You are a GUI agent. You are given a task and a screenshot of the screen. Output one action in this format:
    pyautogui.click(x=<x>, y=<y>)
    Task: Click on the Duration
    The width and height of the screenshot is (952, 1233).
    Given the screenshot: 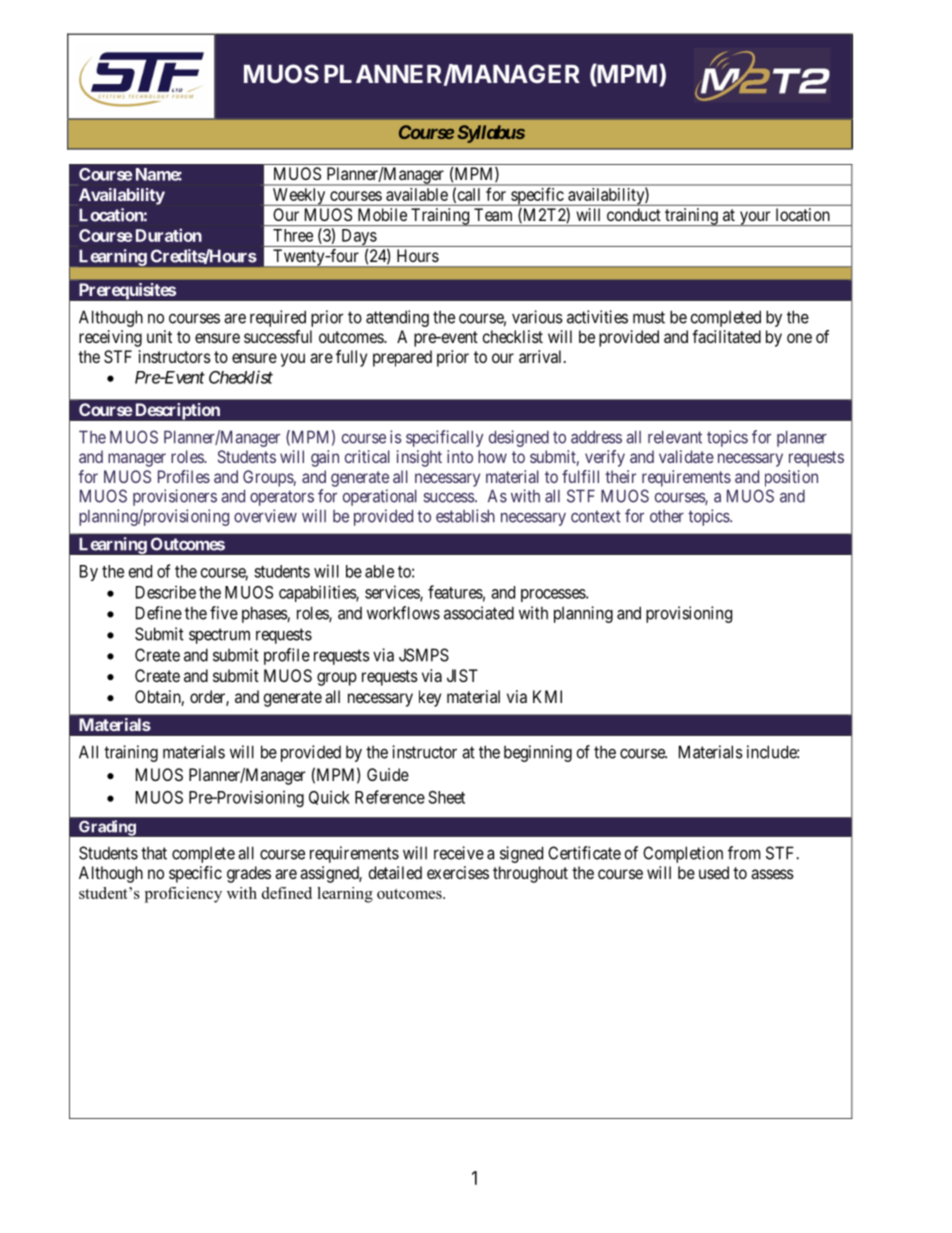 What is the action you would take?
    pyautogui.click(x=169, y=235)
